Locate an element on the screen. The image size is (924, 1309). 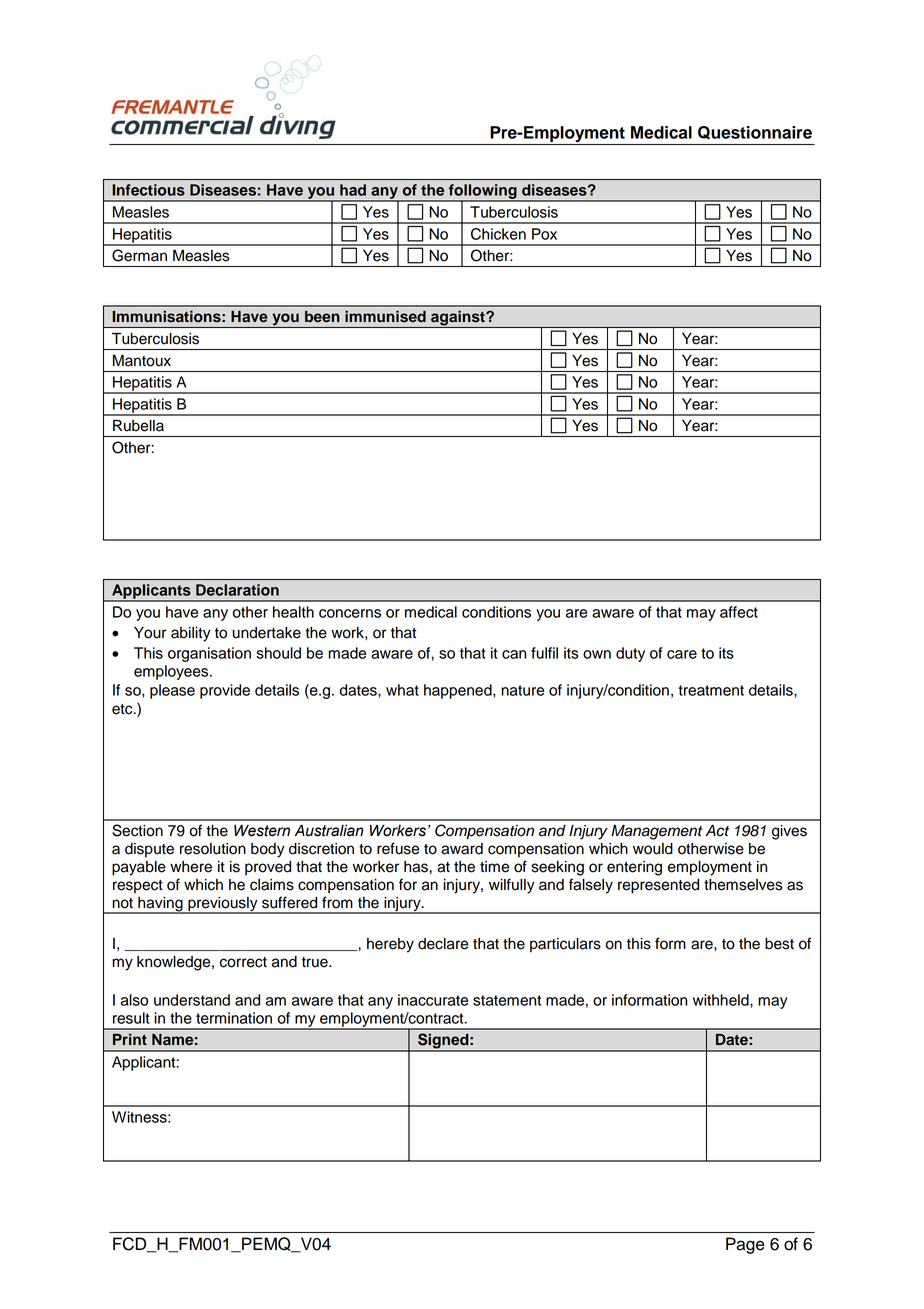
Questionnaire is located at coordinates (755, 133).
